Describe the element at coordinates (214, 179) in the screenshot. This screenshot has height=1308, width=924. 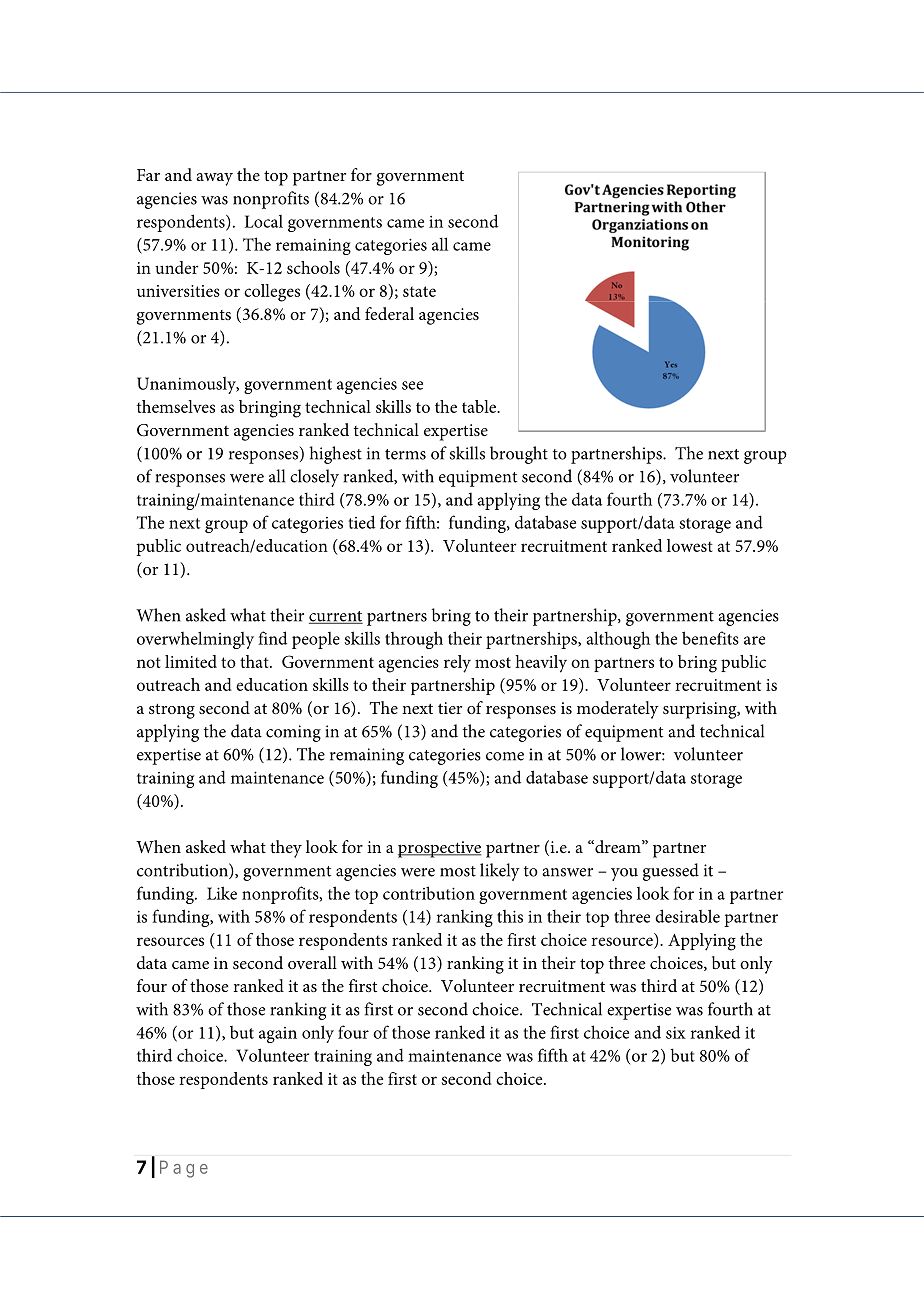
I see `away` at that location.
